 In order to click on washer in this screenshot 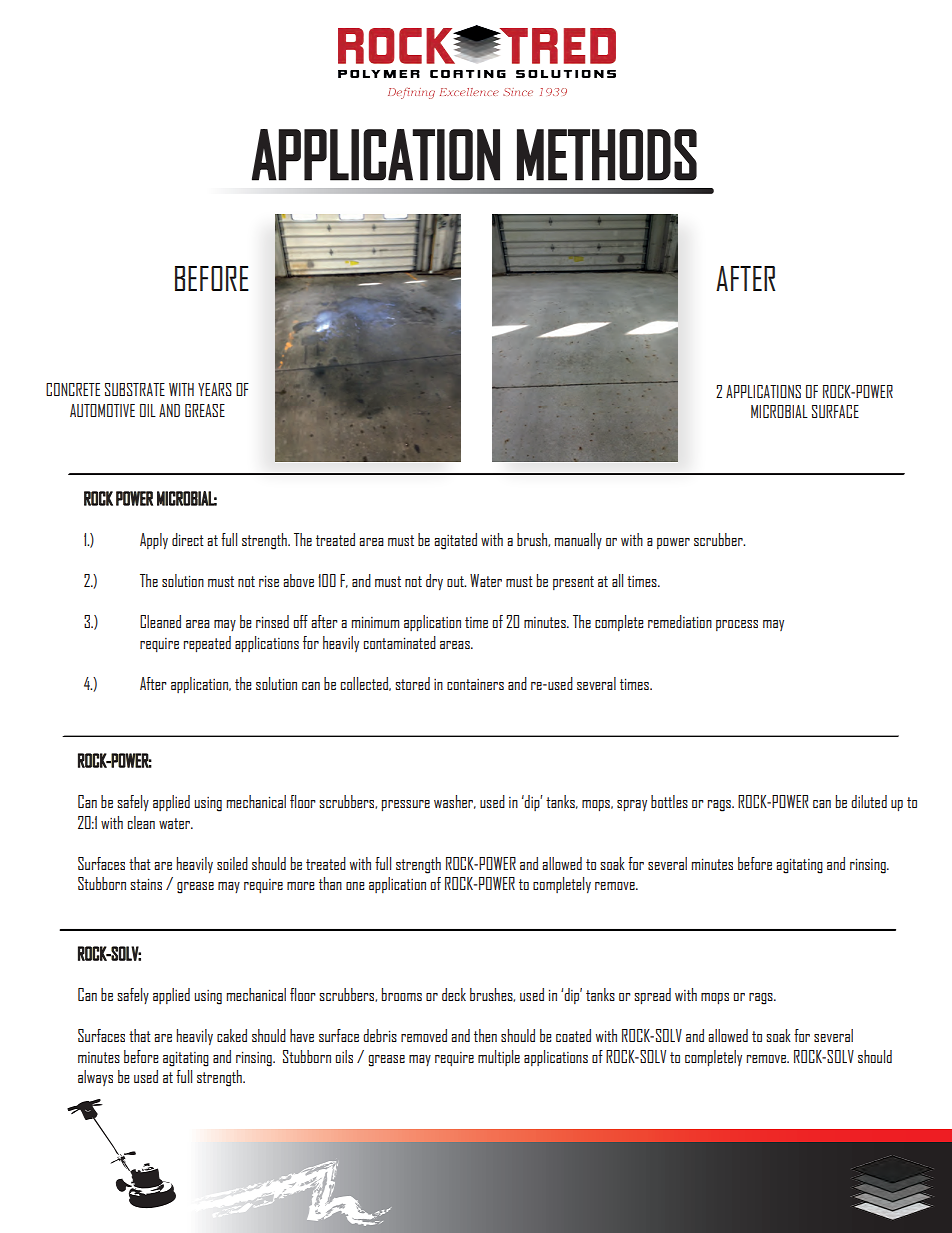, I will do `click(455, 802)`.
